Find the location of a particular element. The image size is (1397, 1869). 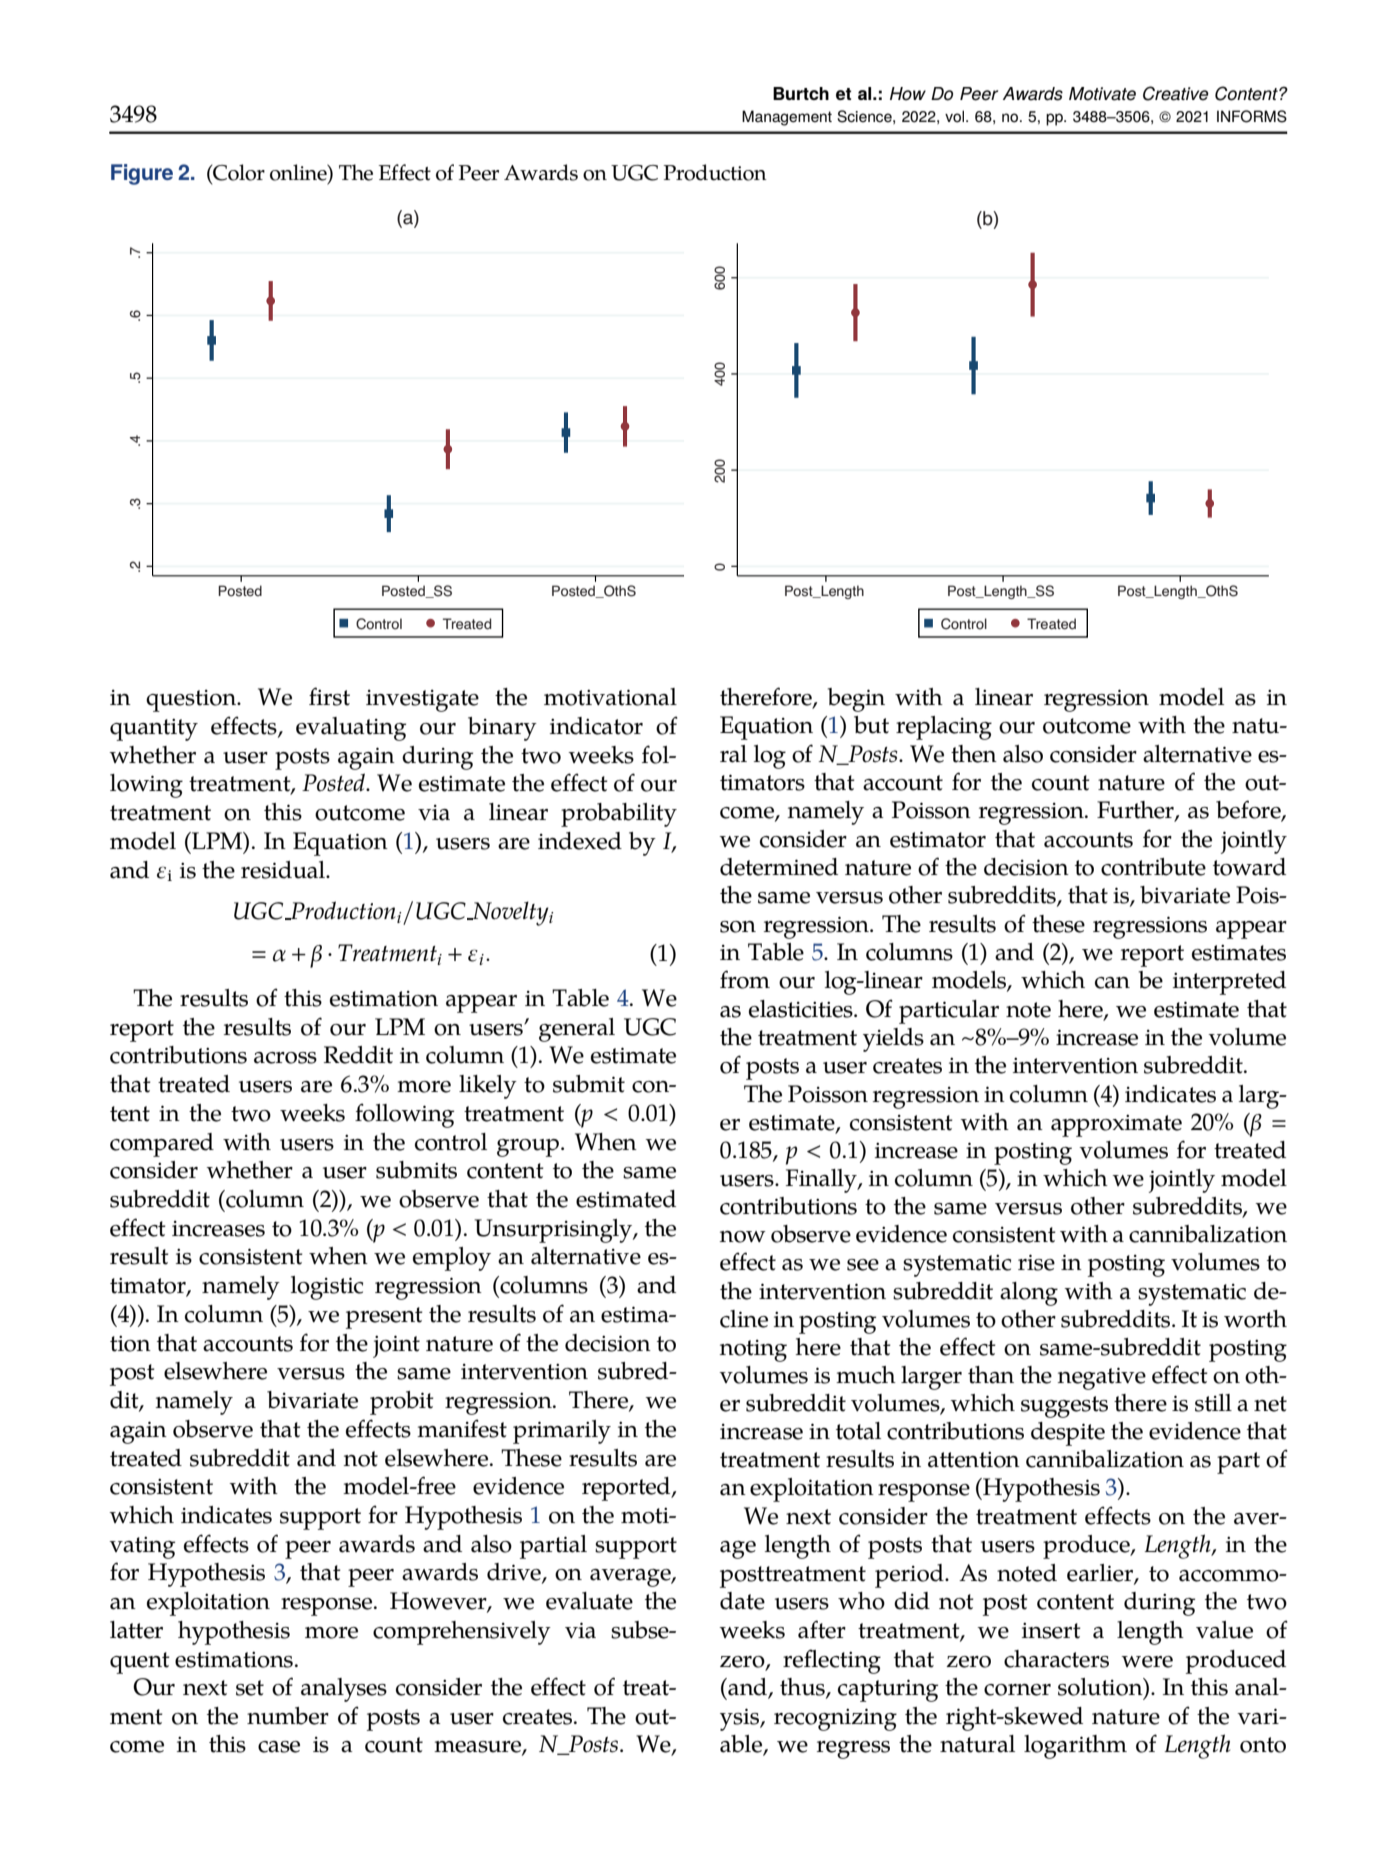

were is located at coordinates (1147, 1662).
